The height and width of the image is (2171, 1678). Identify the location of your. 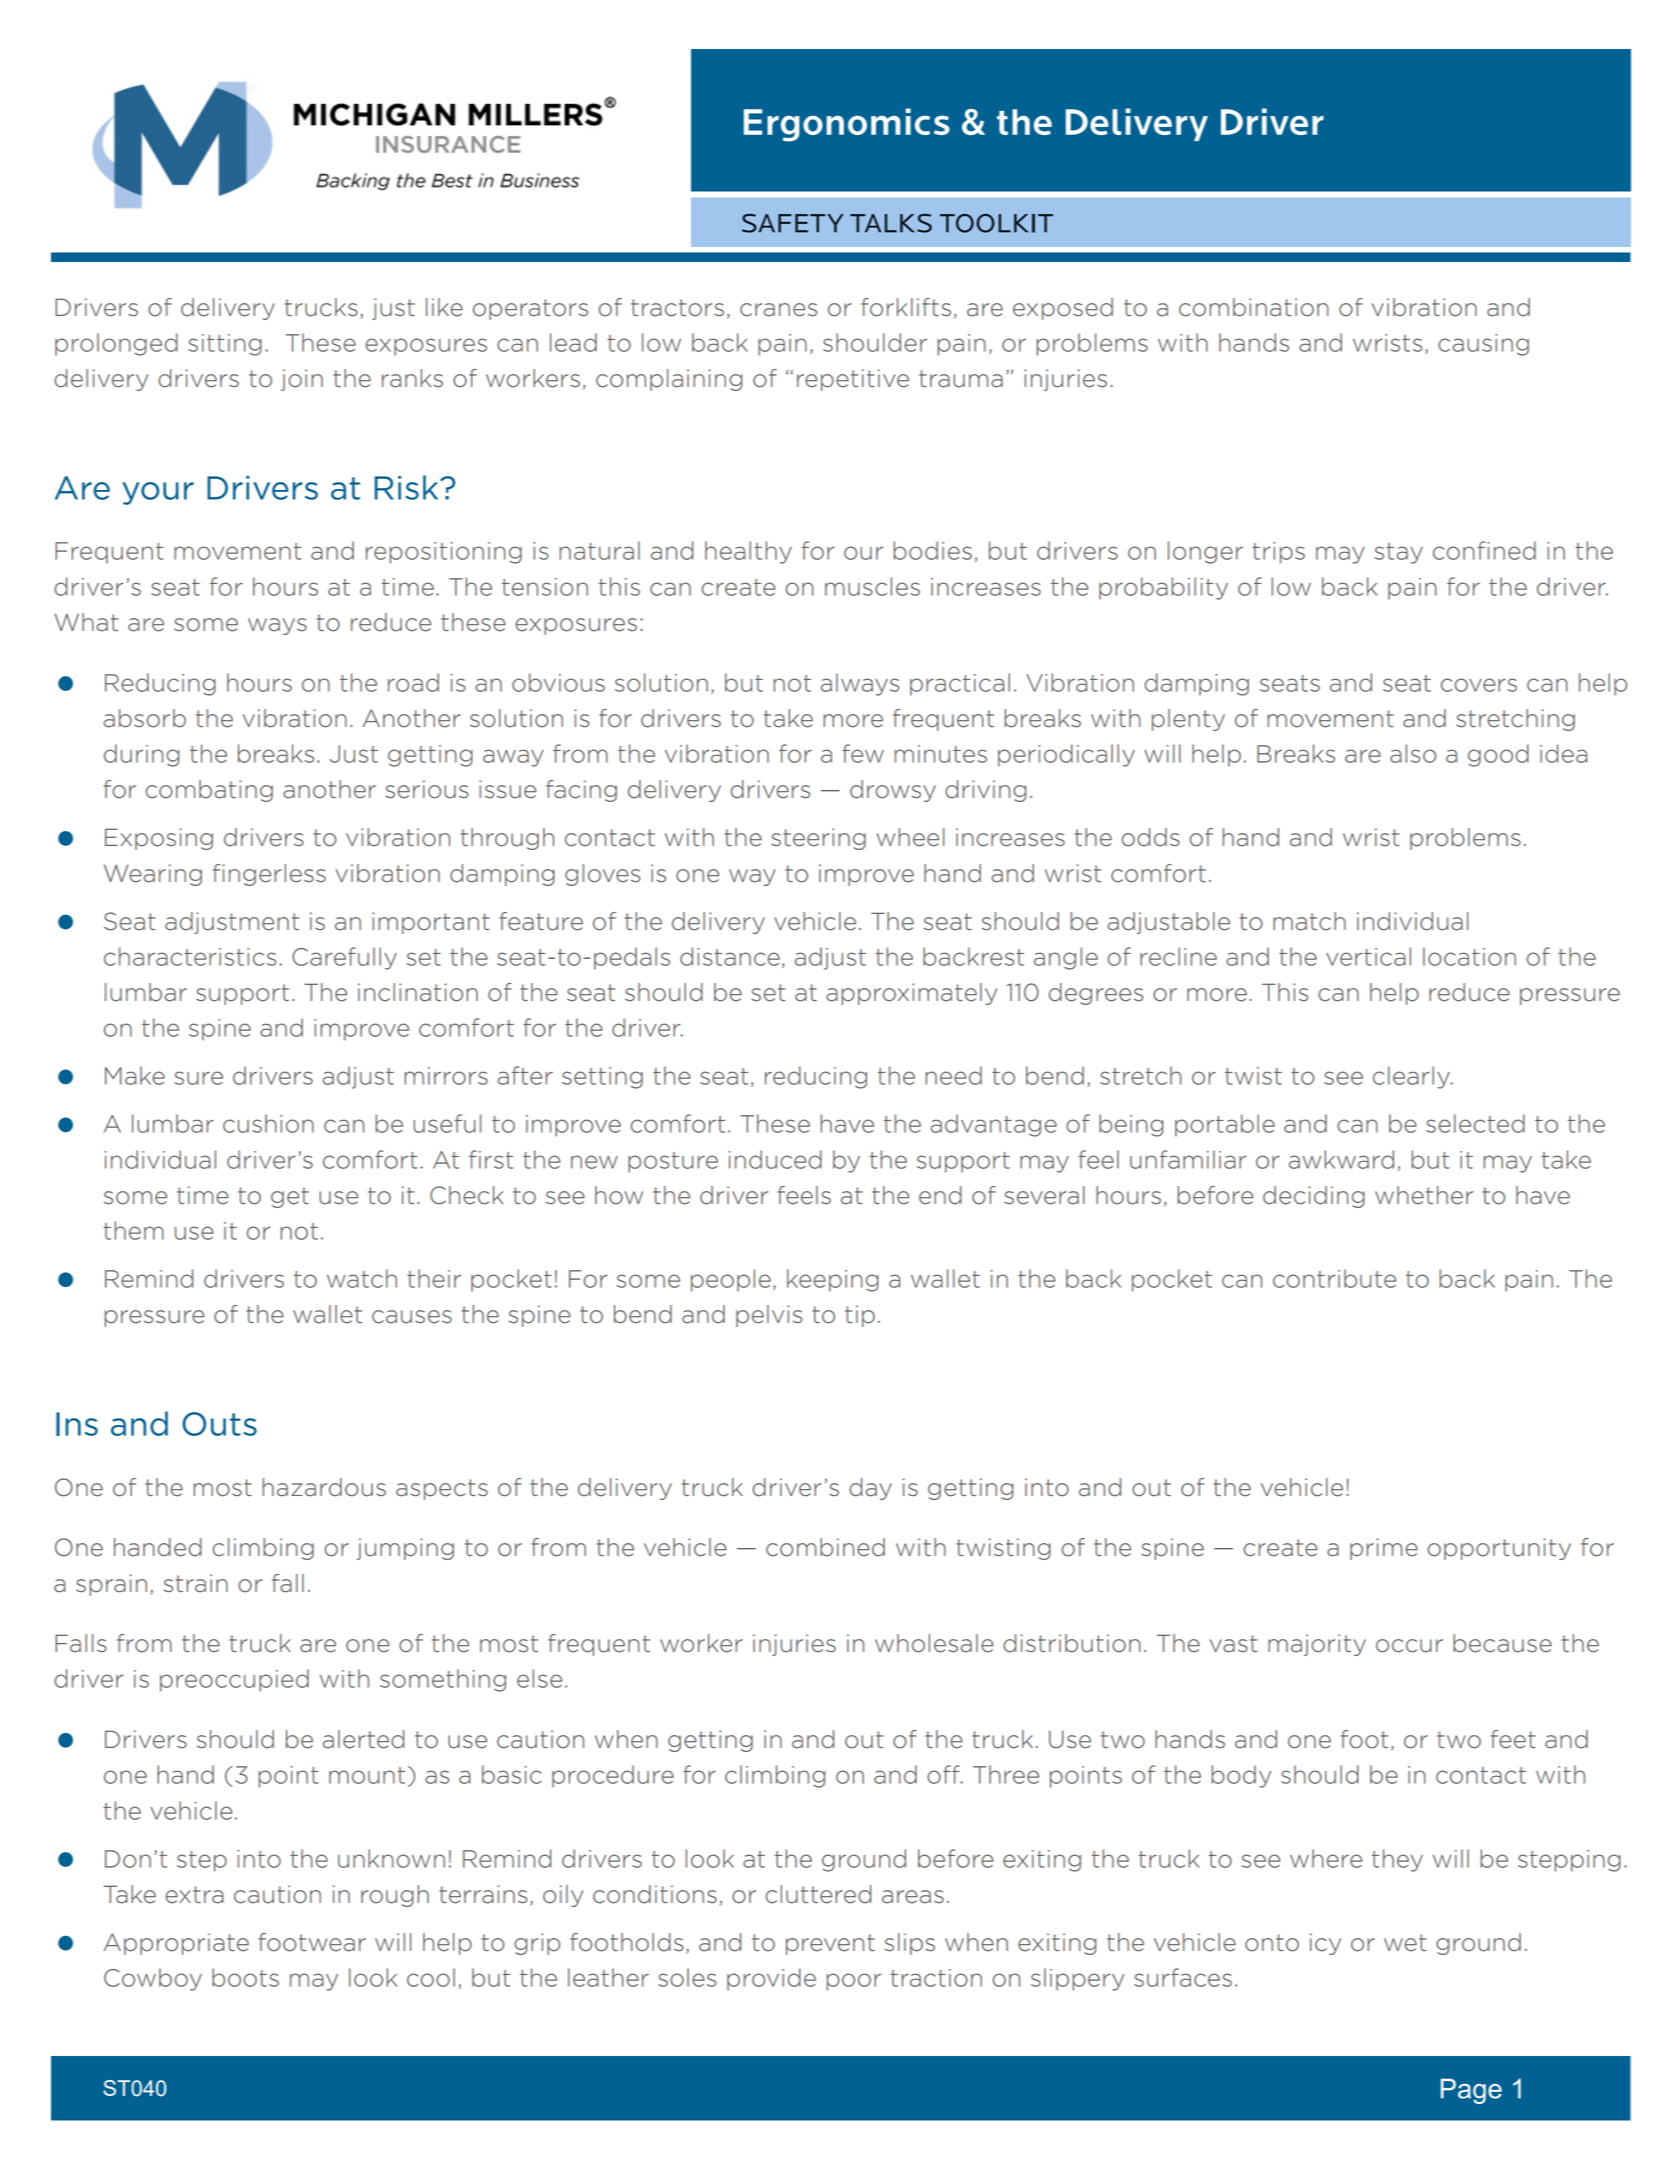
(158, 493).
